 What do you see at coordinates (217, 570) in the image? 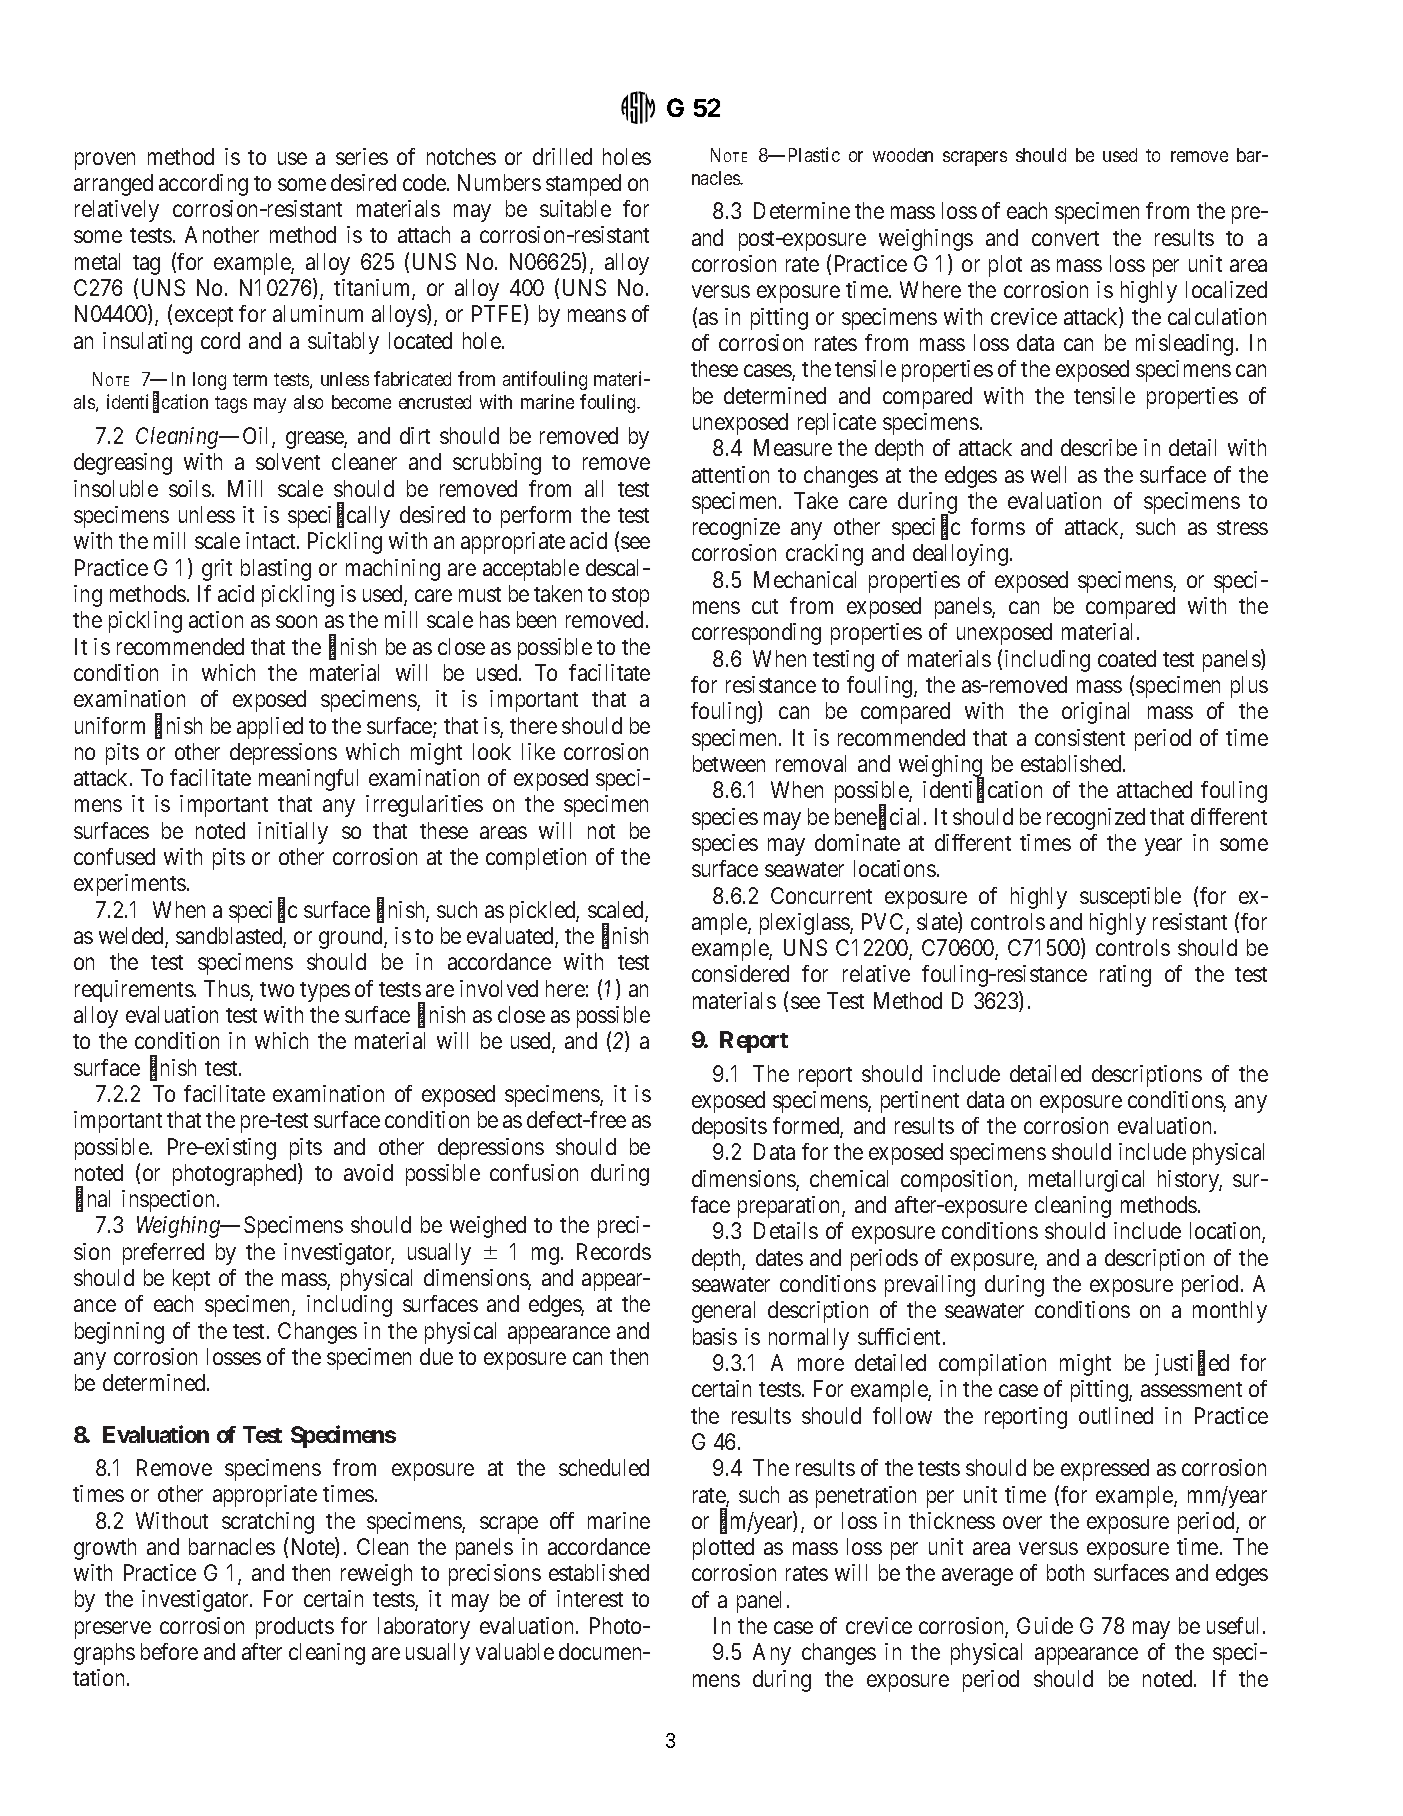
I see `grit` at bounding box center [217, 570].
